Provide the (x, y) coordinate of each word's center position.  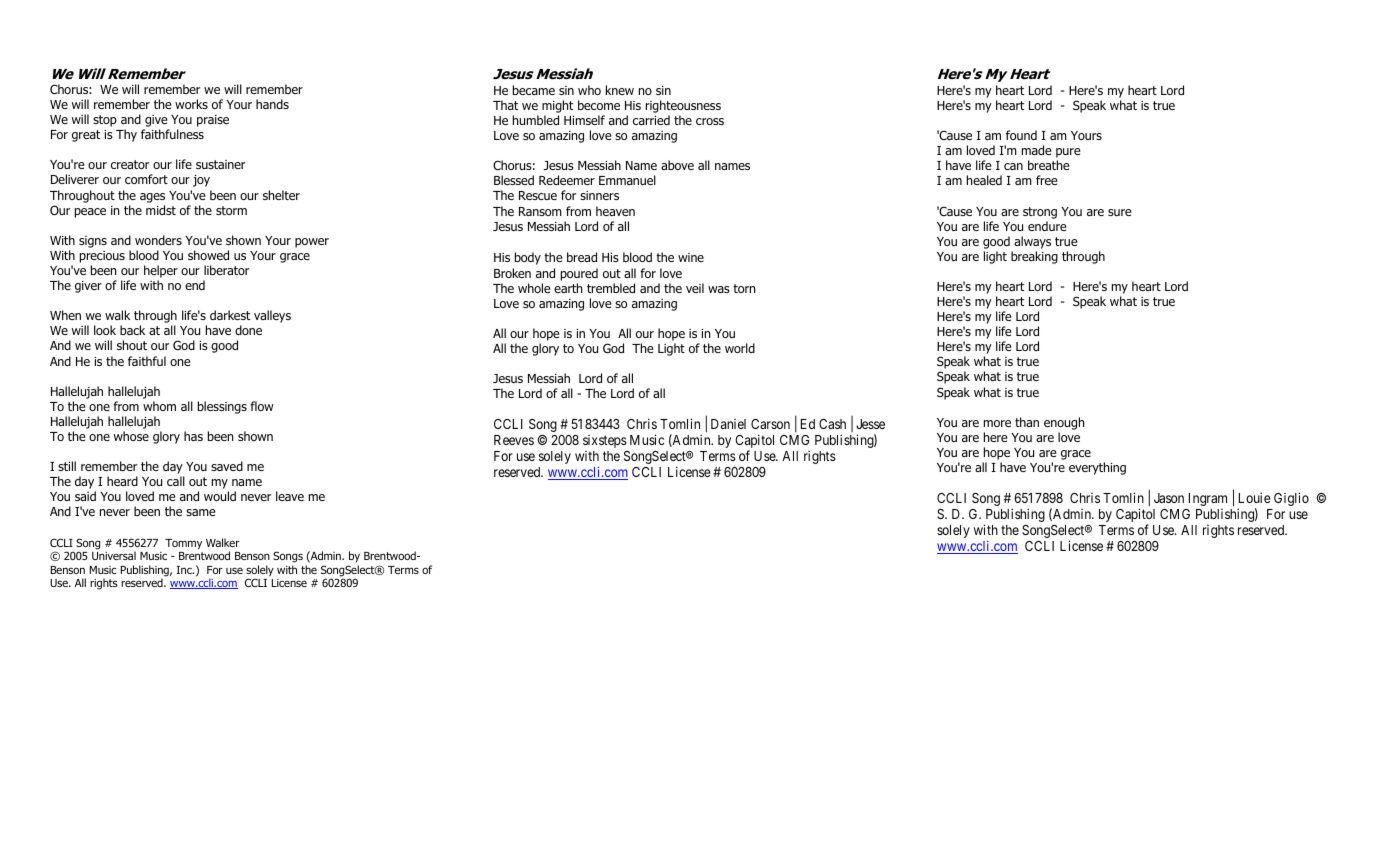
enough (1064, 423)
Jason (1169, 498)
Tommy (183, 544)
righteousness (683, 106)
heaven (615, 211)
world (740, 348)
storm (231, 210)
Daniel (728, 424)
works (191, 104)
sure (1120, 212)
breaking (1034, 257)
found (1021, 135)
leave (290, 496)
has (193, 436)
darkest (230, 315)
